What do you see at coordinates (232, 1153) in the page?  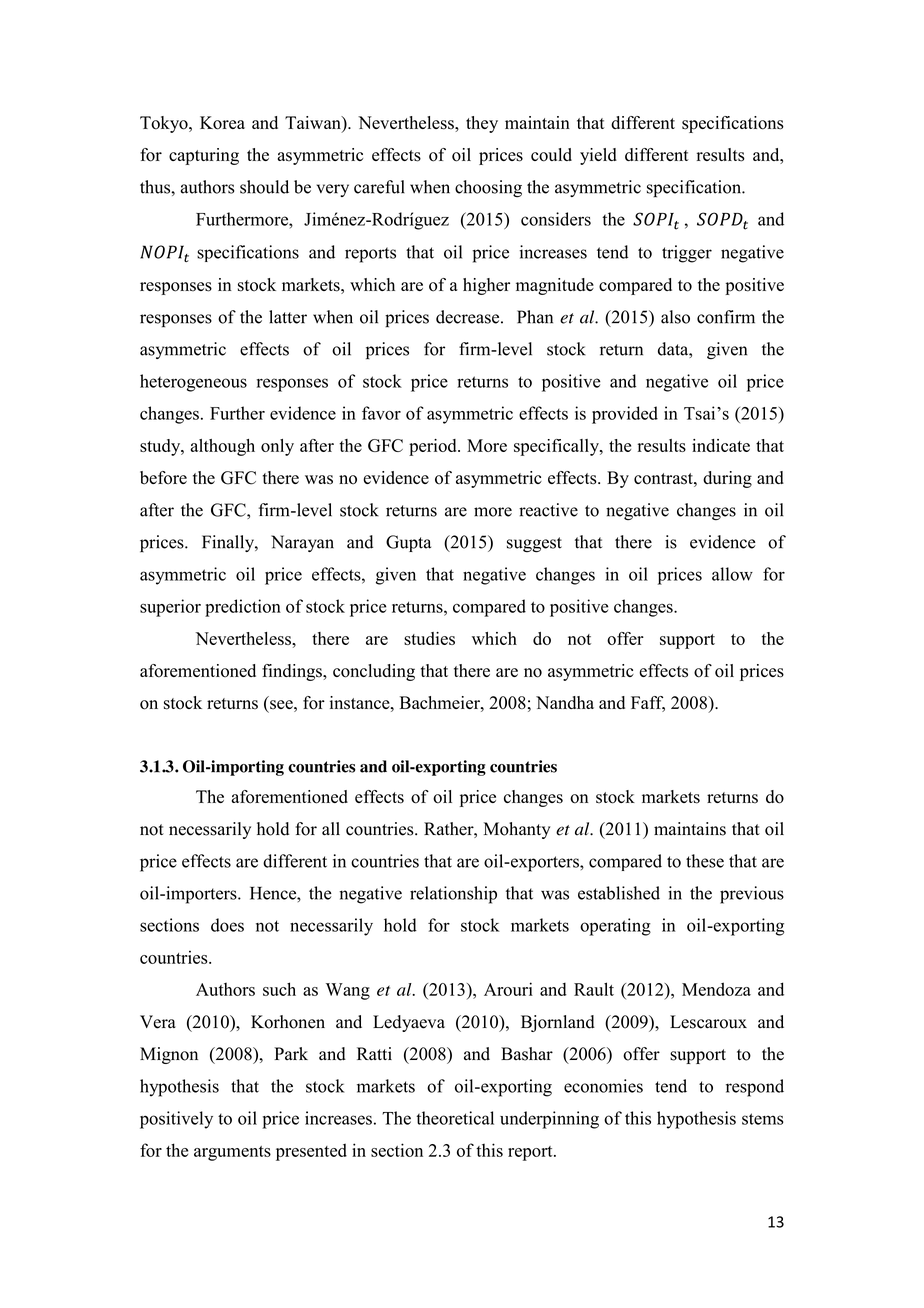 I see `arguments` at bounding box center [232, 1153].
